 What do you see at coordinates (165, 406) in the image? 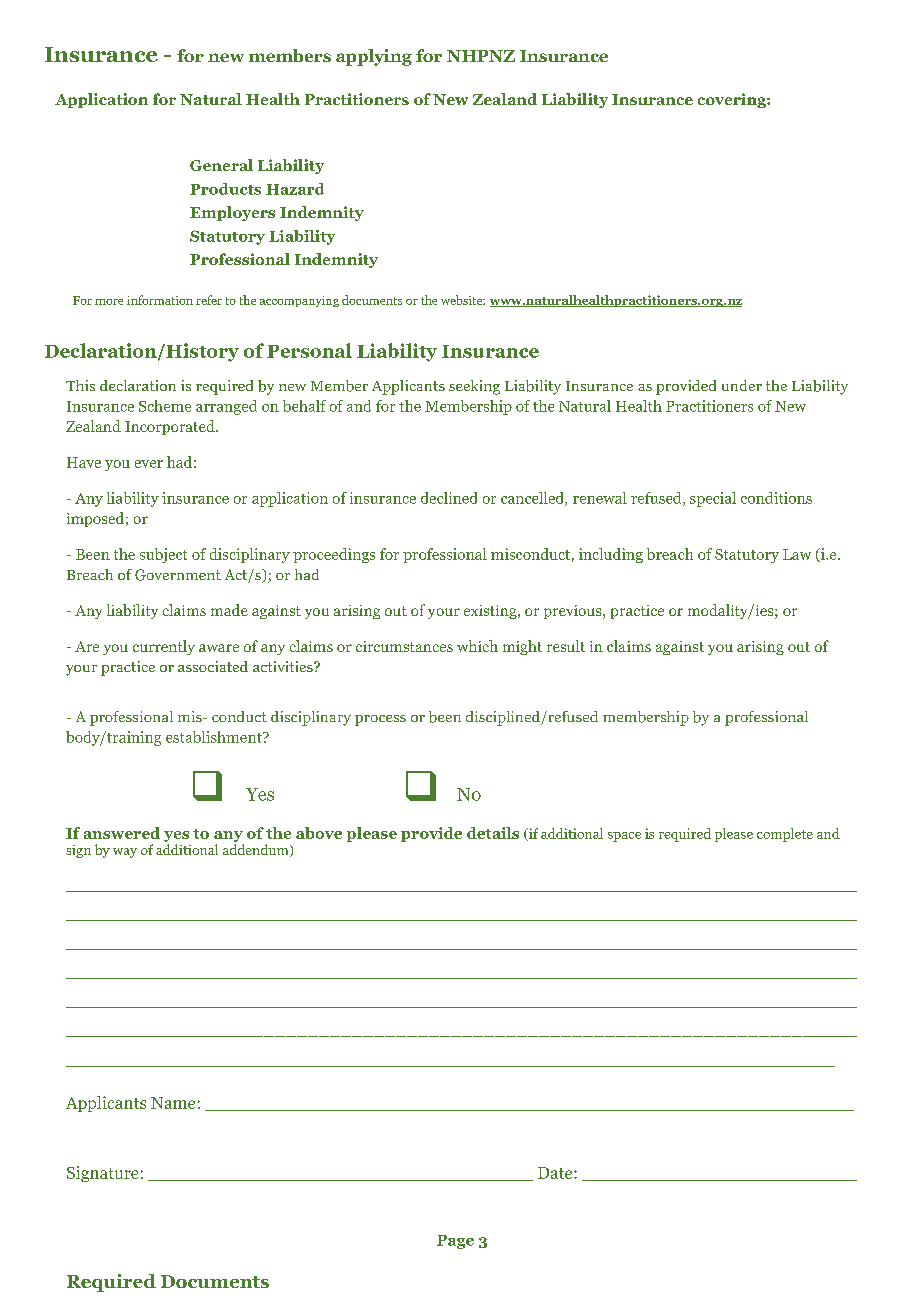
I see `Scheme` at bounding box center [165, 406].
